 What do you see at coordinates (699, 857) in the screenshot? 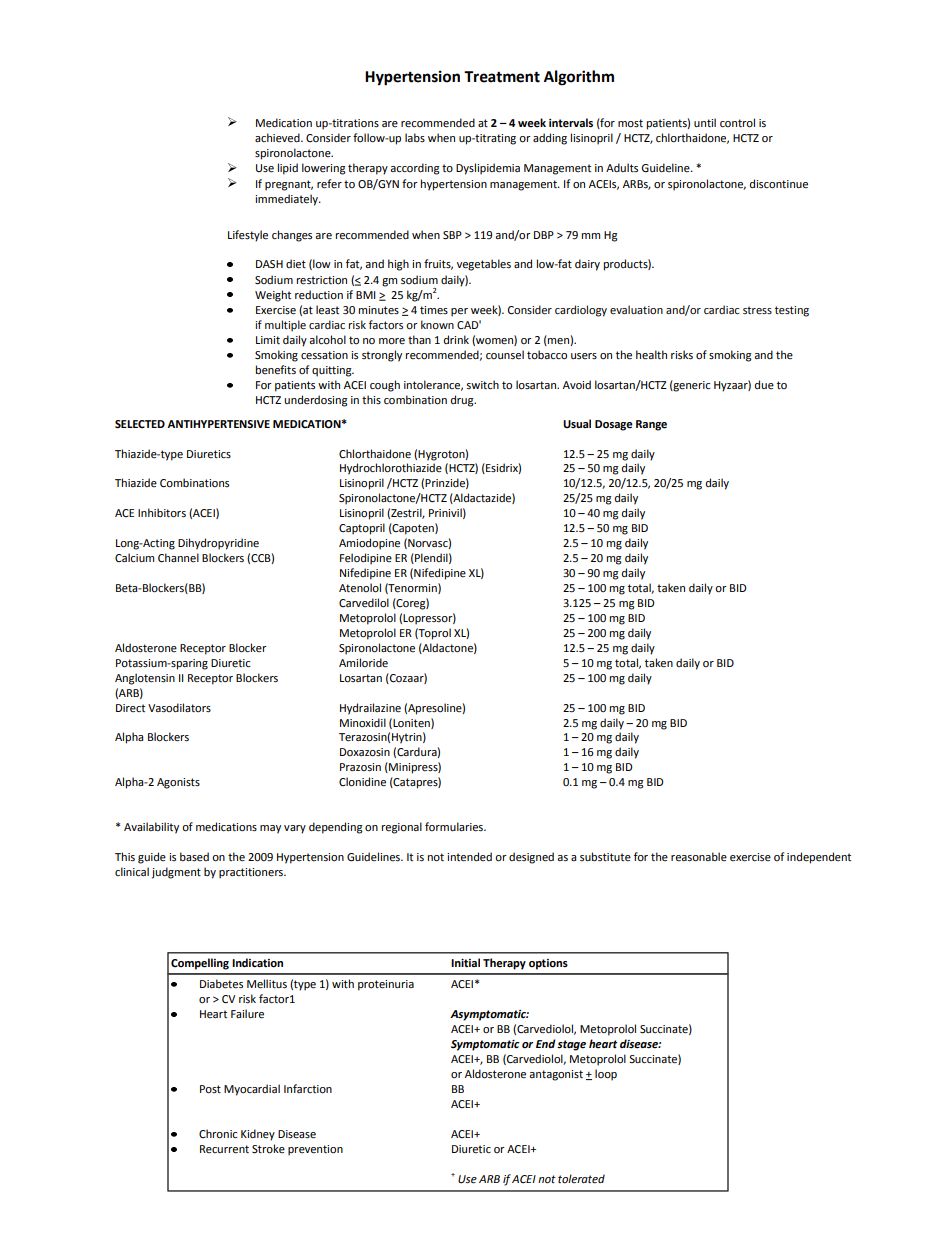
I see `reasonable` at bounding box center [699, 857].
